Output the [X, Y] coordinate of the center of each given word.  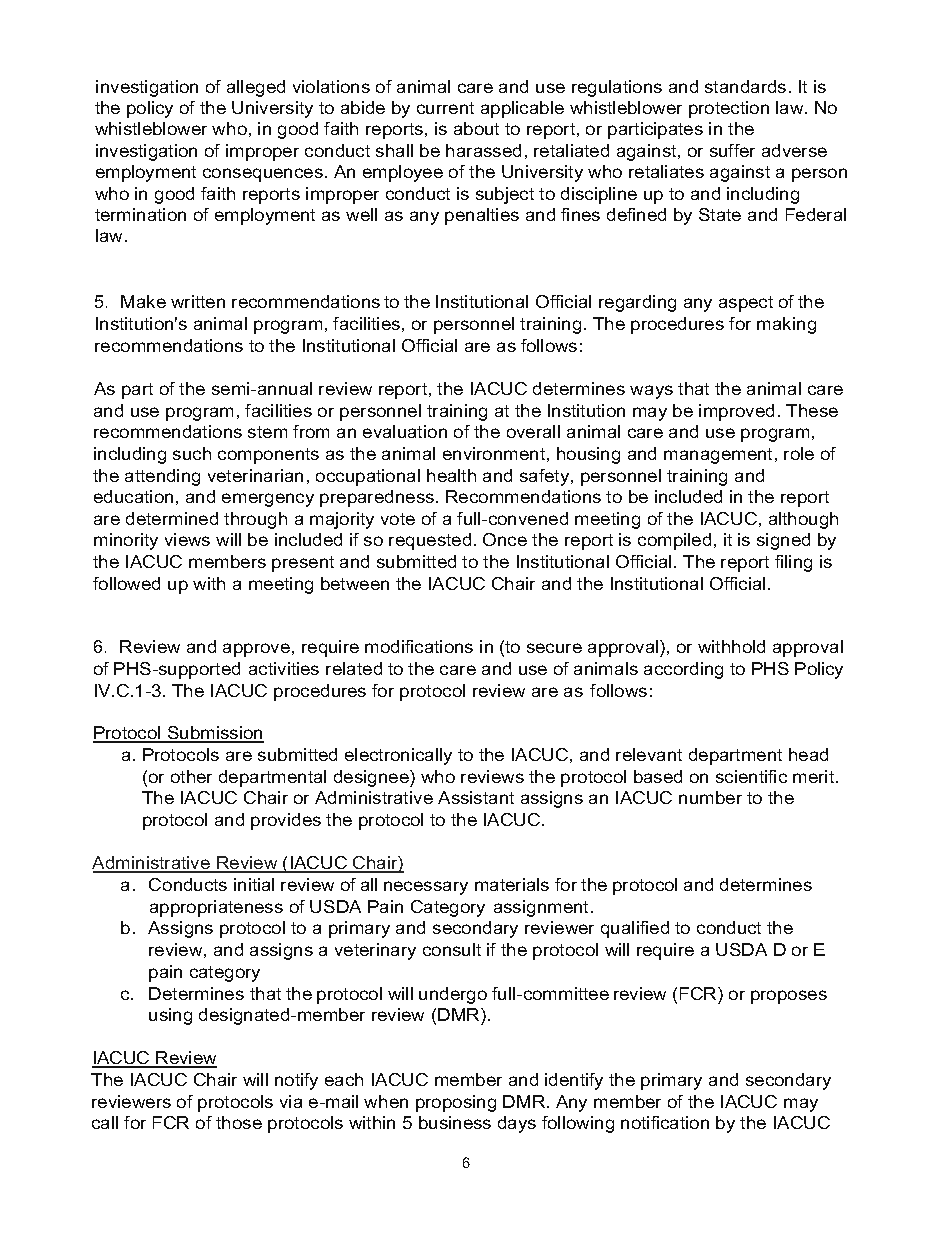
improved [736, 412]
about [476, 128]
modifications [419, 646]
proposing [456, 1103]
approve [256, 650]
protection [729, 109]
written [198, 301]
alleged [256, 88]
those [239, 1122]
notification [665, 1122]
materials [512, 884]
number [710, 797]
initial [254, 884]
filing [793, 563]
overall [533, 431]
